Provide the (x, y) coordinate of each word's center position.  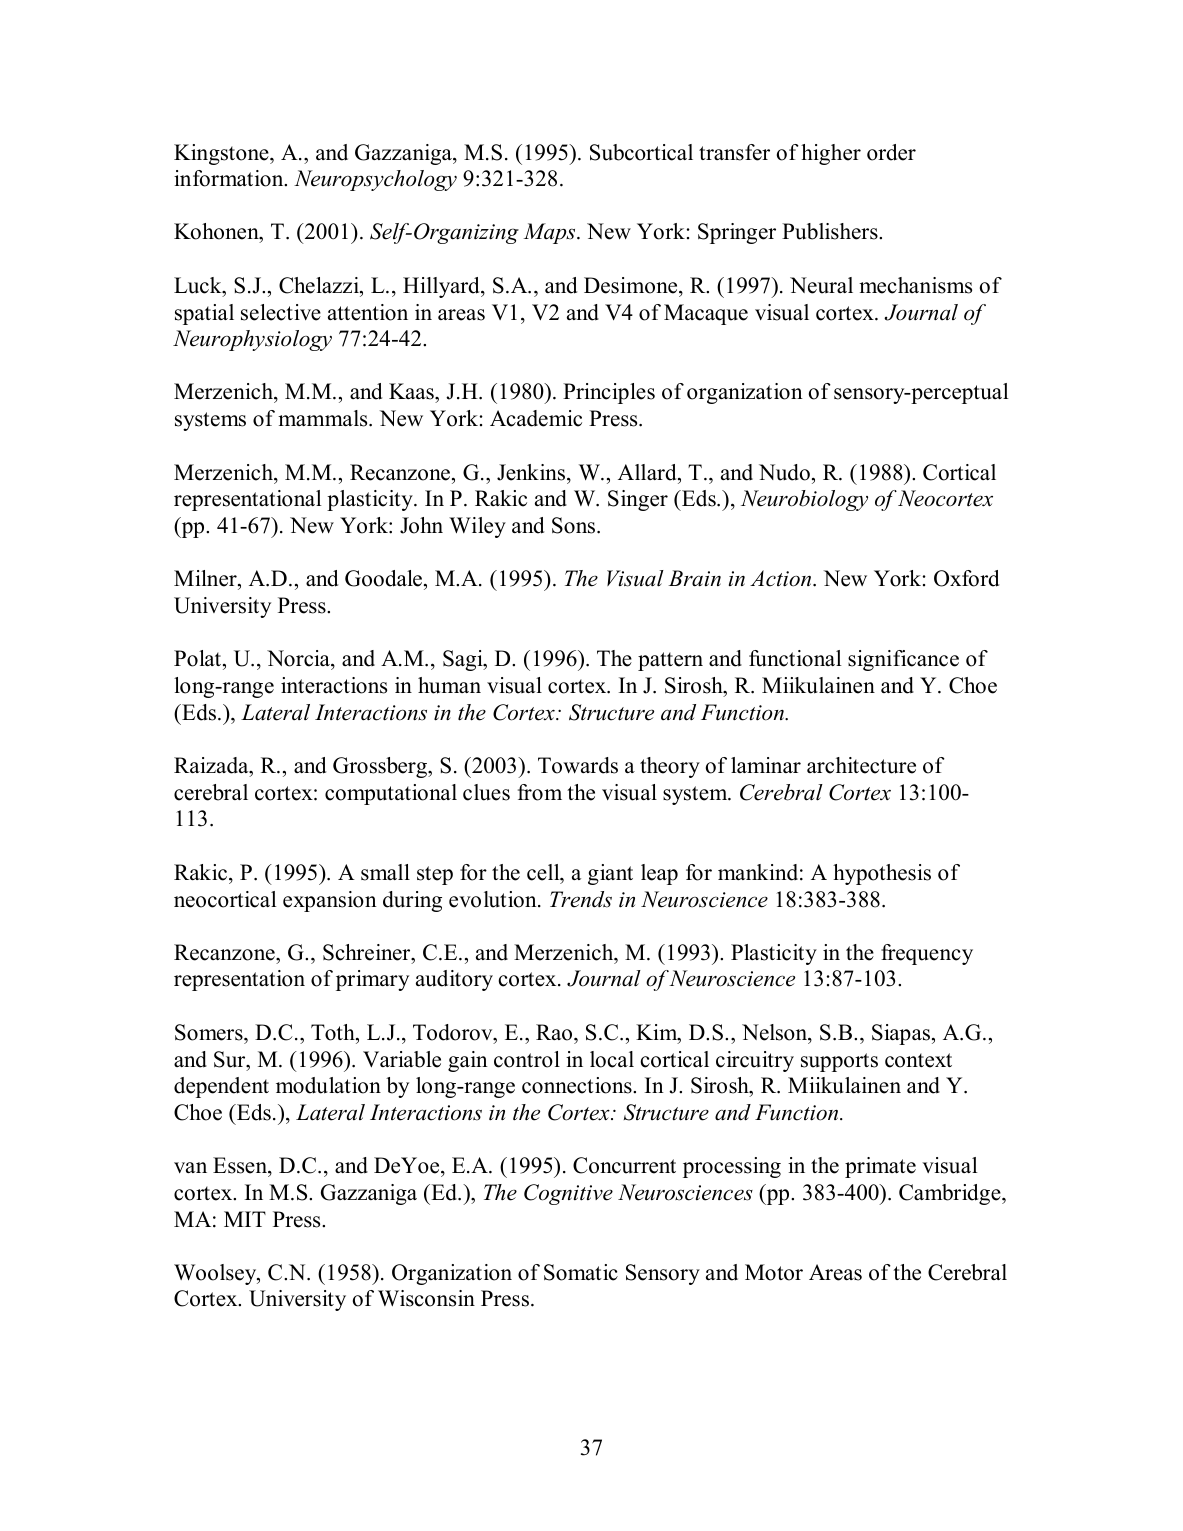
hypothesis (882, 874)
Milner (206, 580)
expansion (330, 901)
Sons (575, 525)
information (230, 178)
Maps (551, 233)
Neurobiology (804, 500)
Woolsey (216, 1274)
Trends (581, 899)
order (891, 152)
